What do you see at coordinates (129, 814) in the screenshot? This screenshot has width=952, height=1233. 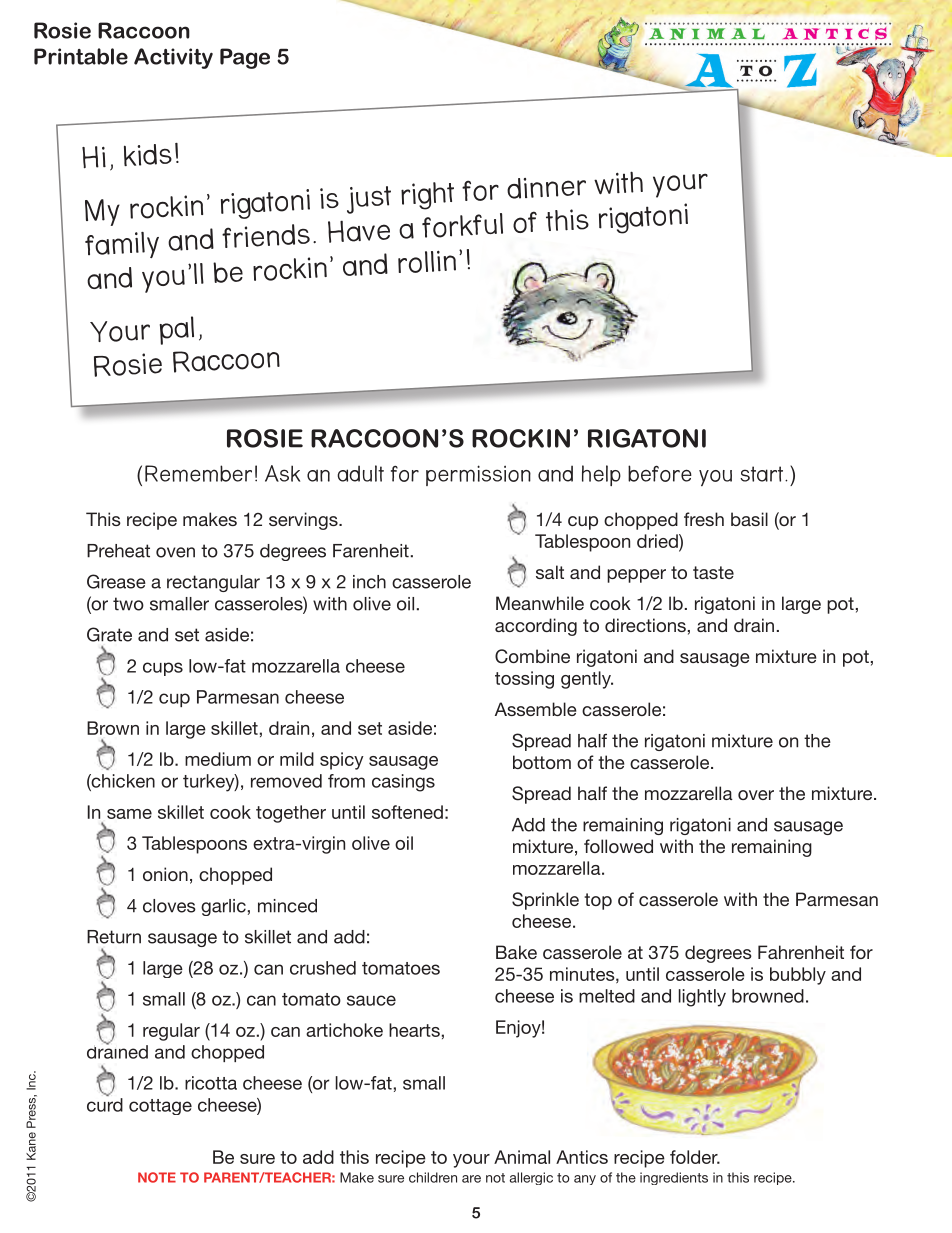 I see `same` at bounding box center [129, 814].
